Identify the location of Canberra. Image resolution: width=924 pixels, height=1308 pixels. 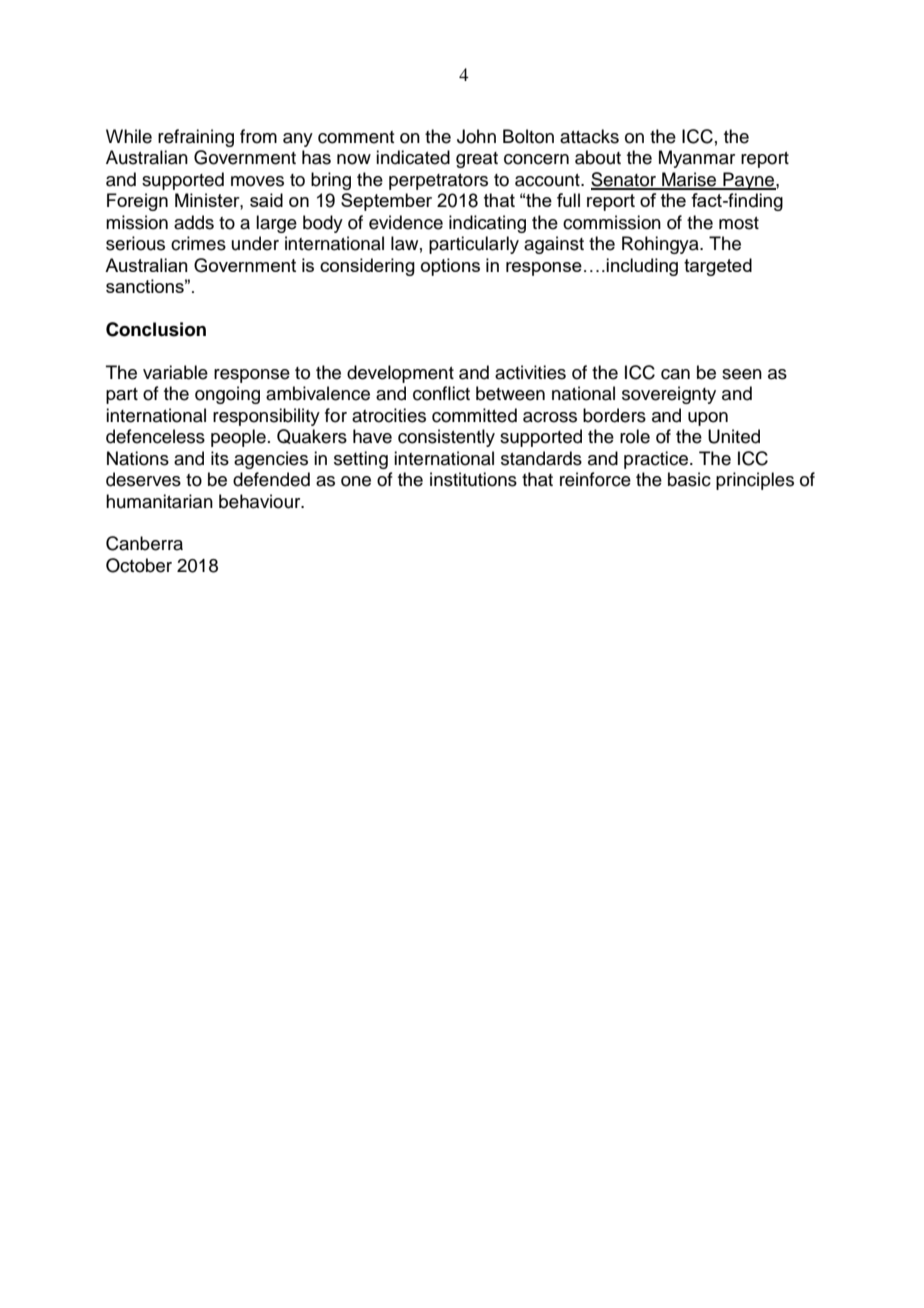
(144, 543).
